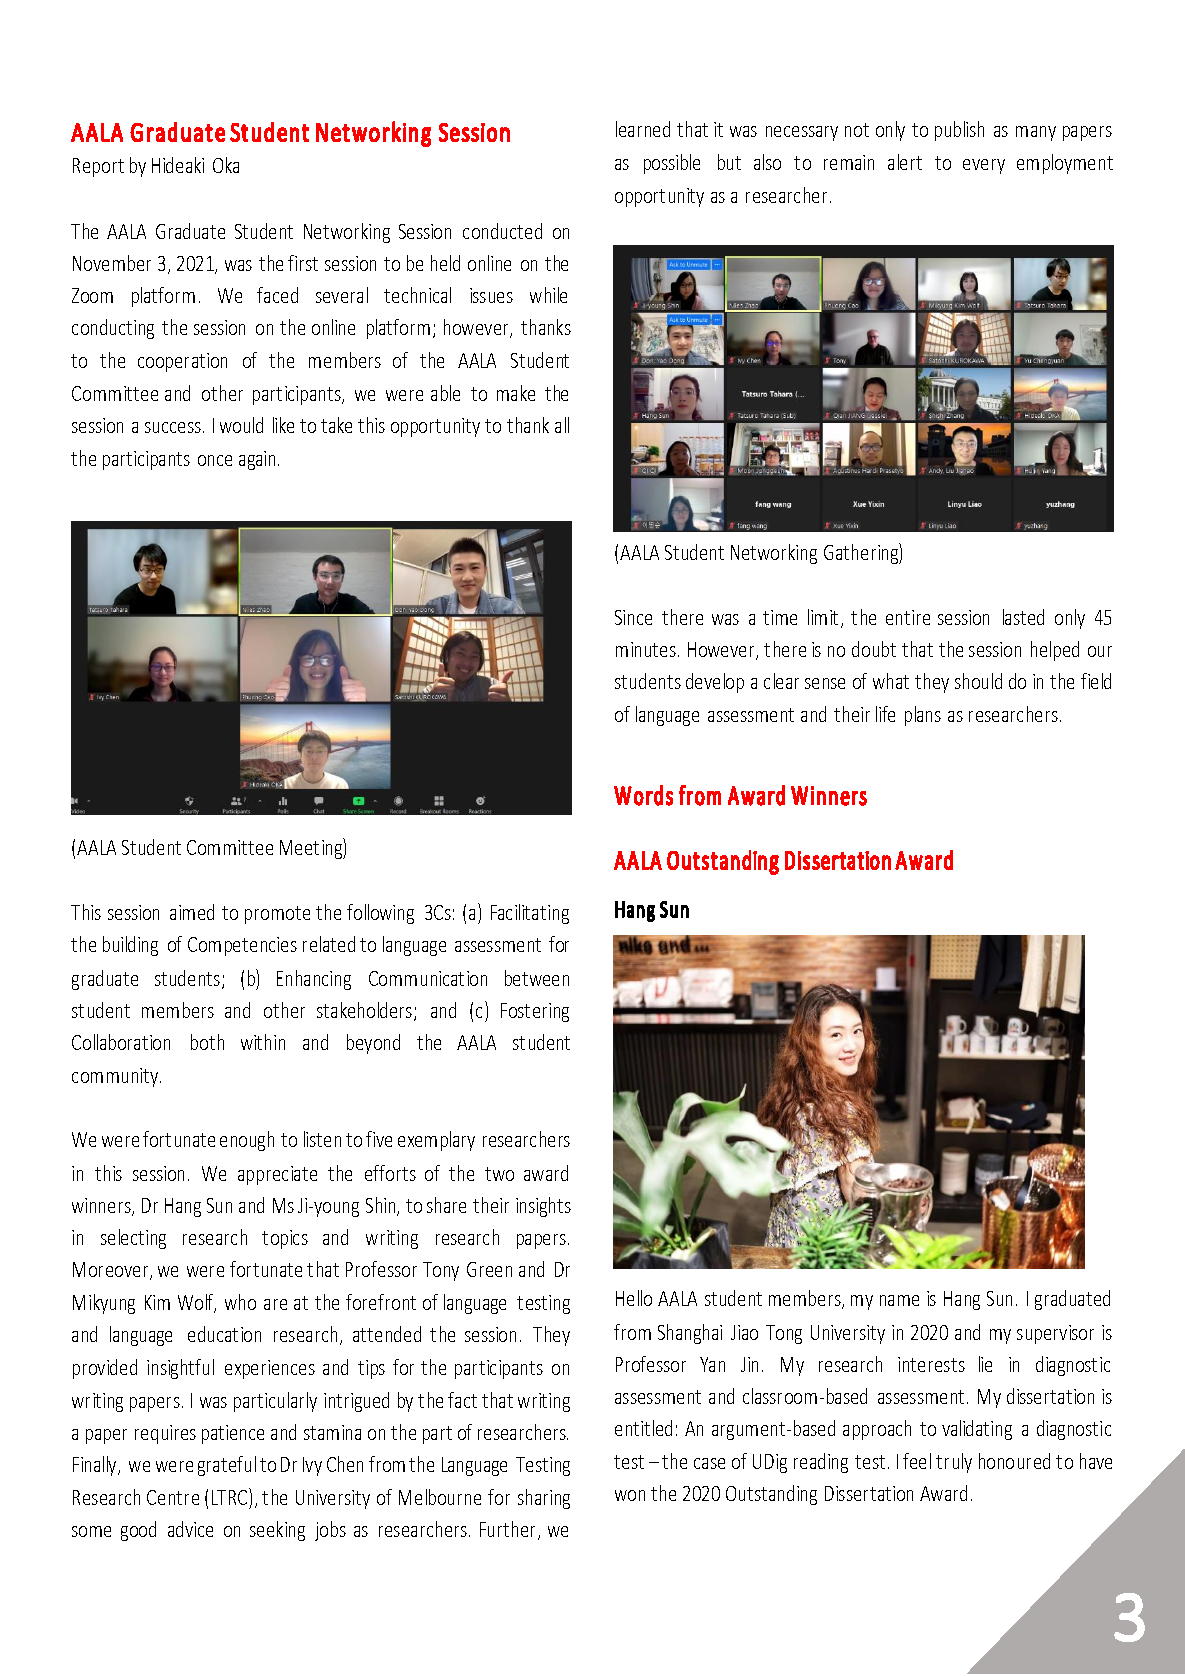 The height and width of the image is (1676, 1185). What do you see at coordinates (227, 1466) in the image?
I see `grateful` at bounding box center [227, 1466].
